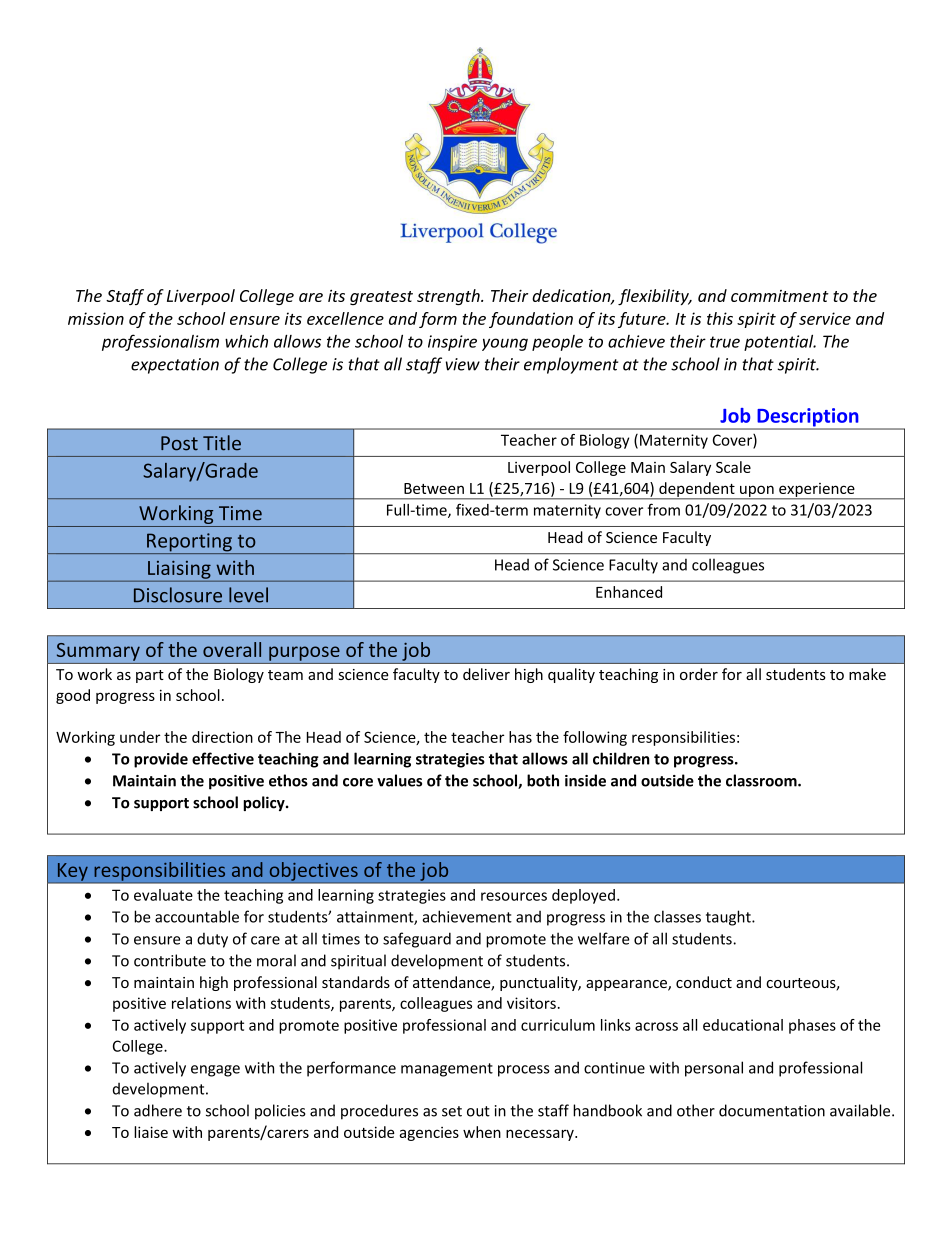 The image size is (952, 1233). Describe the element at coordinates (96, 318) in the document. I see `mission` at that location.
